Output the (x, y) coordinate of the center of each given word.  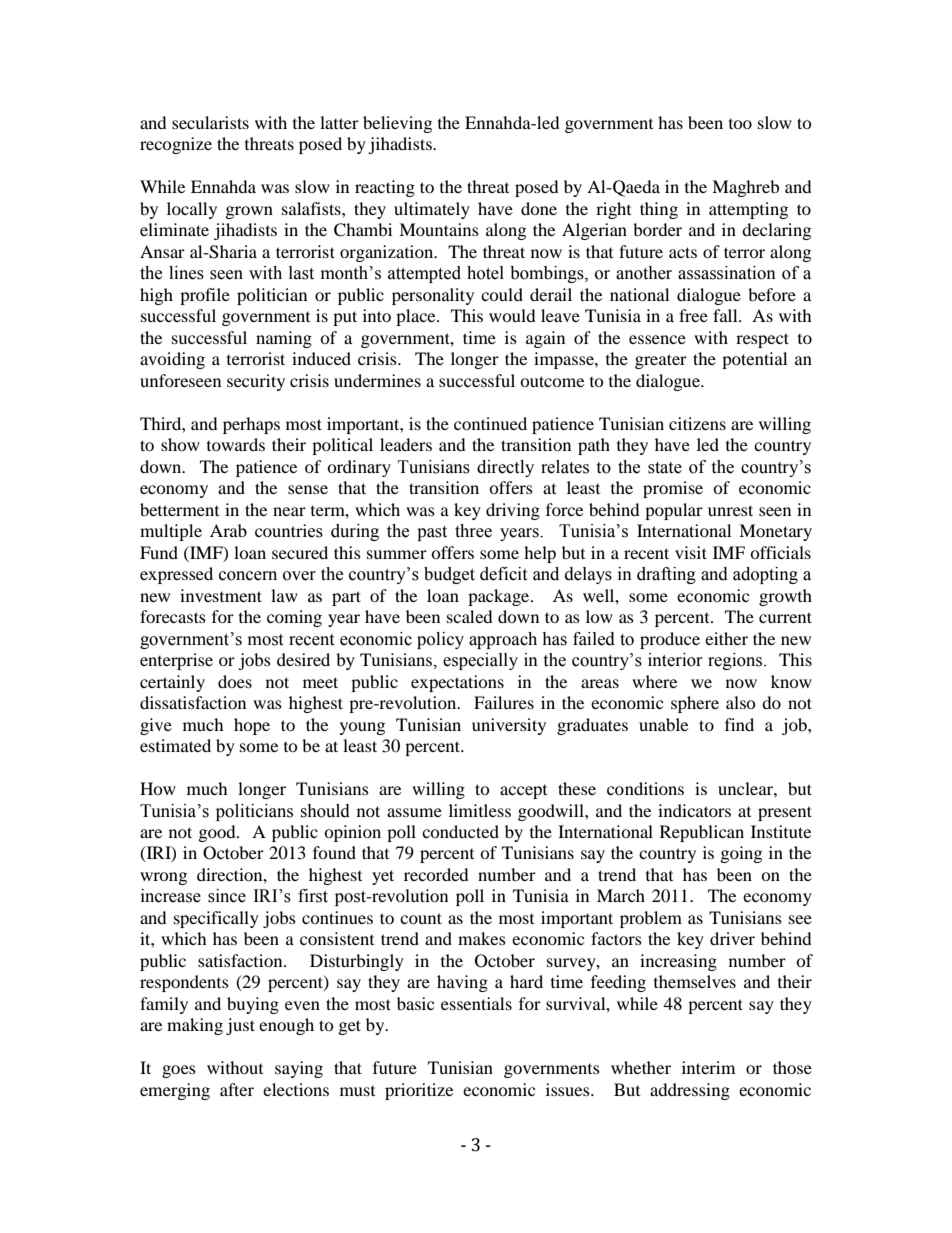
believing (397, 124)
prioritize (419, 1091)
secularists (210, 122)
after (237, 1089)
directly (505, 468)
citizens (697, 423)
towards (236, 444)
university (509, 726)
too (740, 124)
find (739, 724)
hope (252, 726)
